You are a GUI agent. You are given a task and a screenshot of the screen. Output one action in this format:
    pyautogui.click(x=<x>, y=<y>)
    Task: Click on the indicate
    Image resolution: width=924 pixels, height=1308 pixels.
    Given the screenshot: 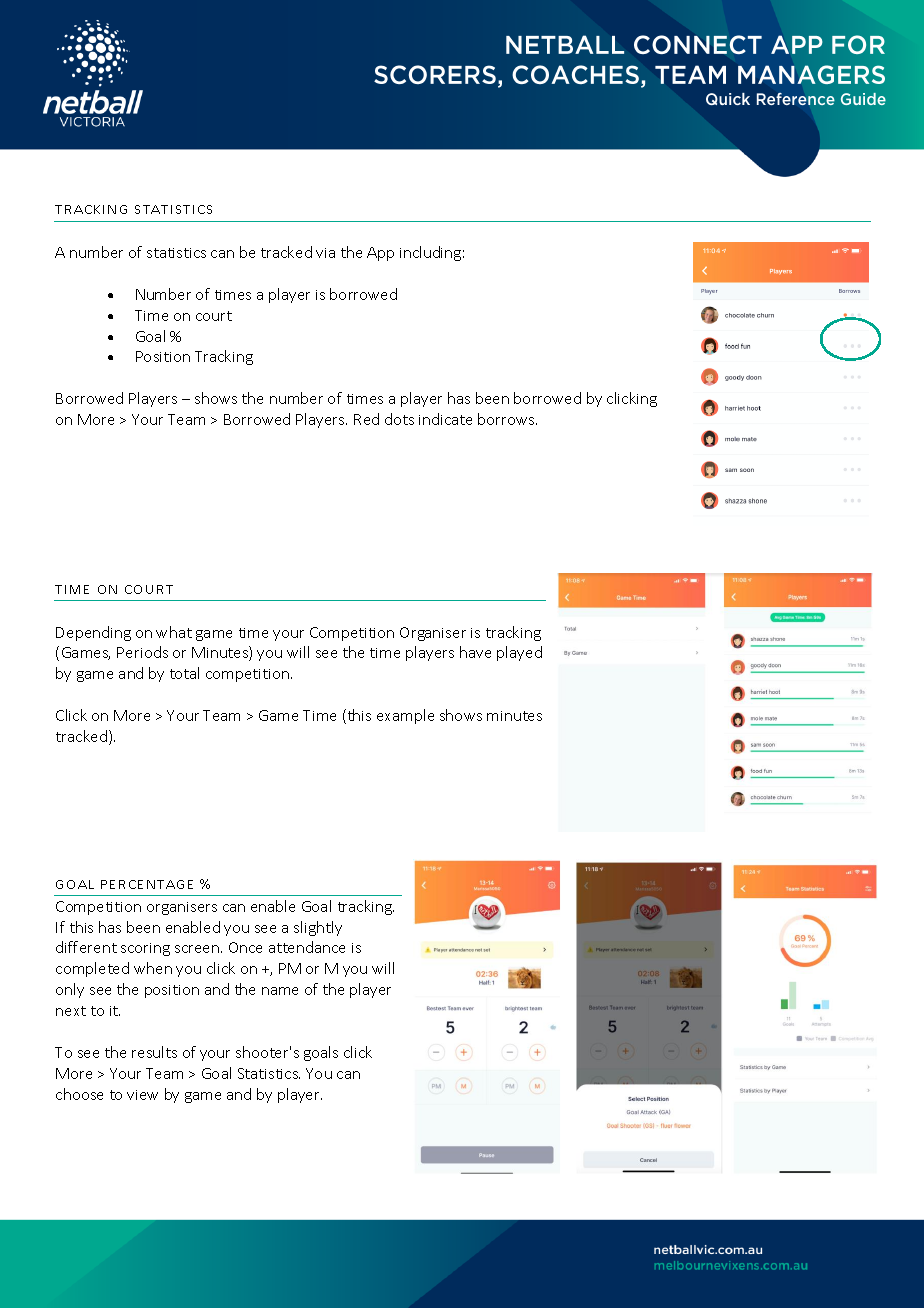 What is the action you would take?
    pyautogui.click(x=445, y=419)
